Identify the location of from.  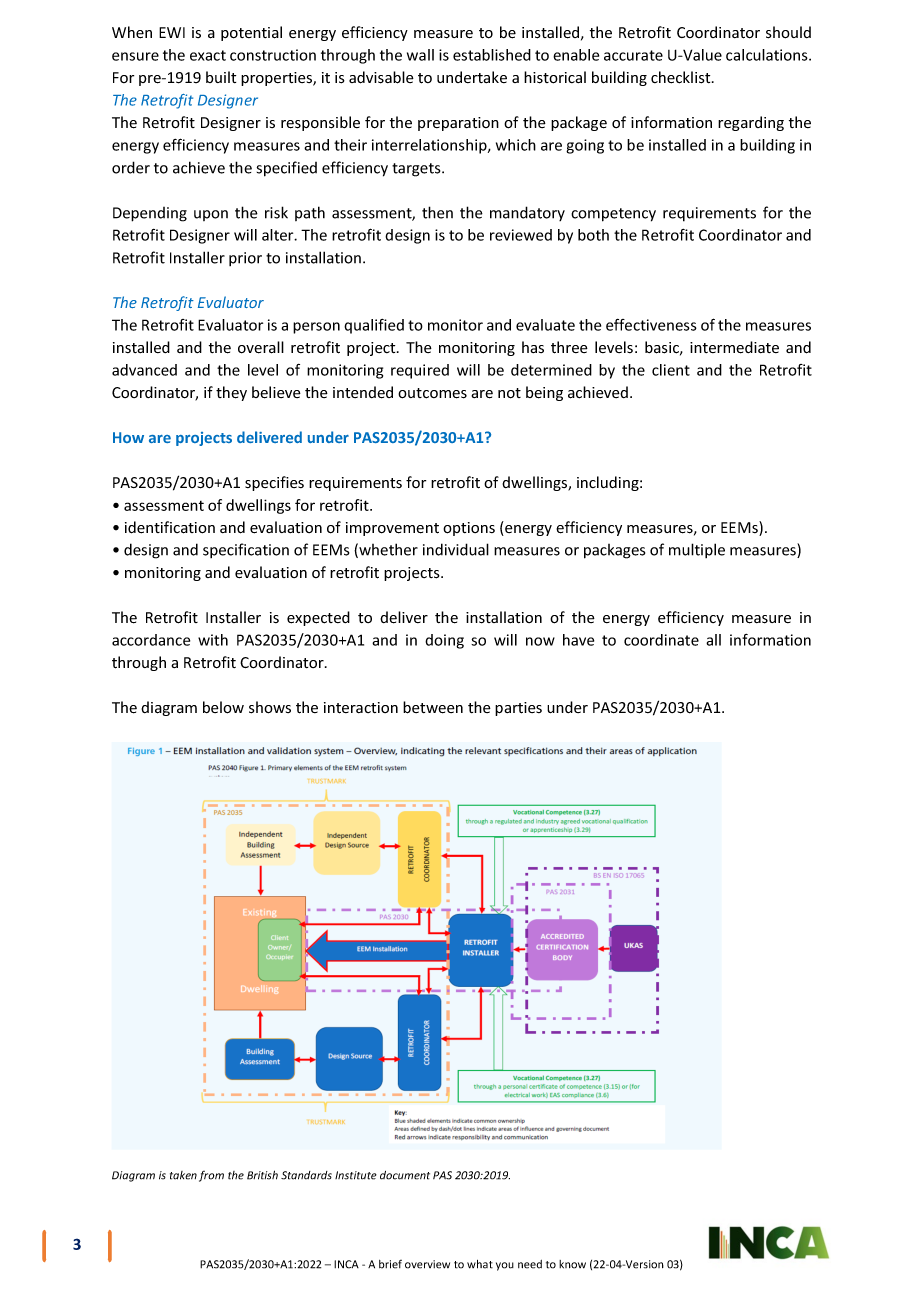
(211, 1176).
